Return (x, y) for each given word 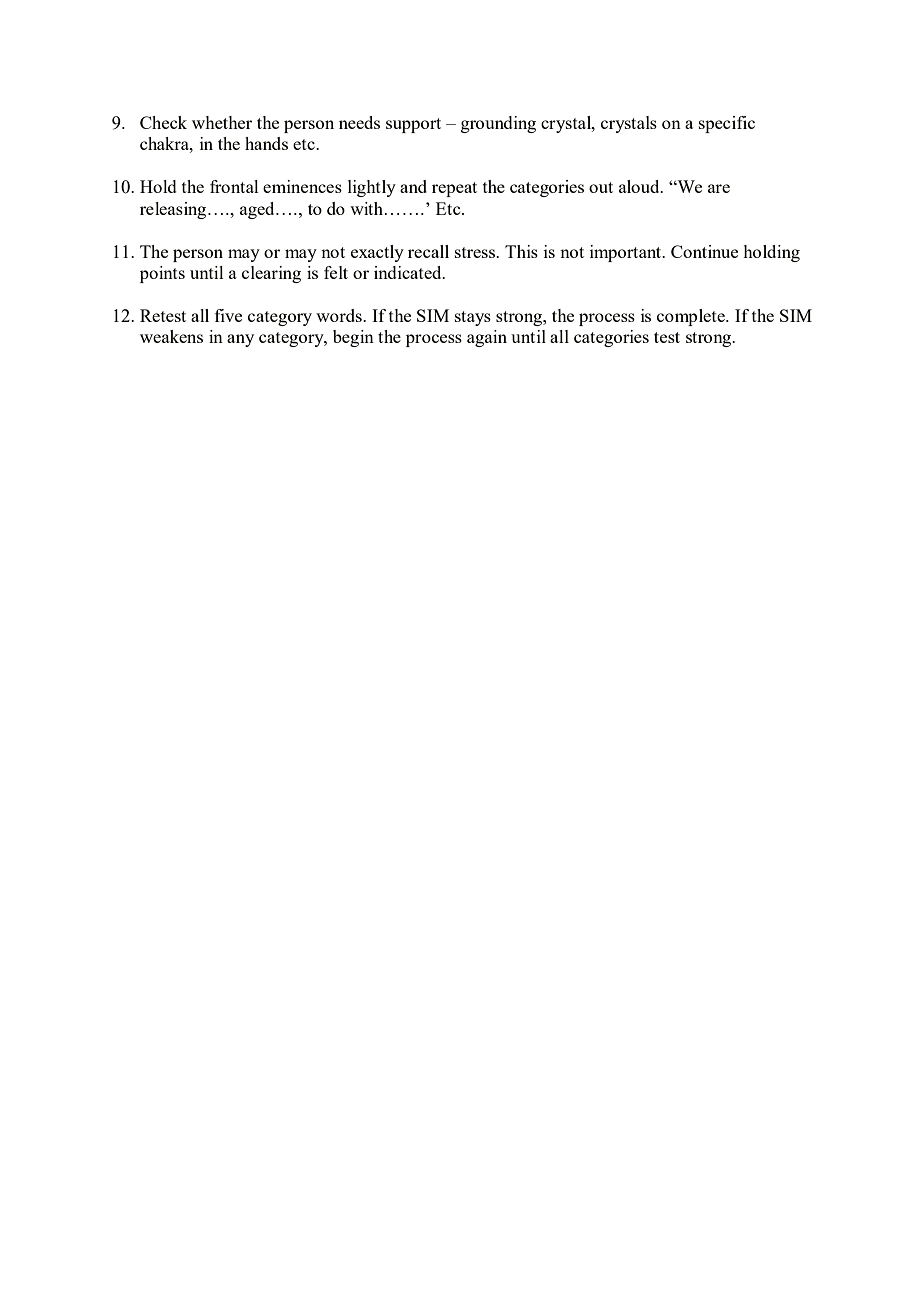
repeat (454, 189)
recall (428, 251)
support (413, 125)
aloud (640, 186)
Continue (704, 251)
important (627, 253)
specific (727, 124)
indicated (409, 272)
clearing (271, 274)
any (240, 340)
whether (222, 122)
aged (258, 210)
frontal (234, 186)
